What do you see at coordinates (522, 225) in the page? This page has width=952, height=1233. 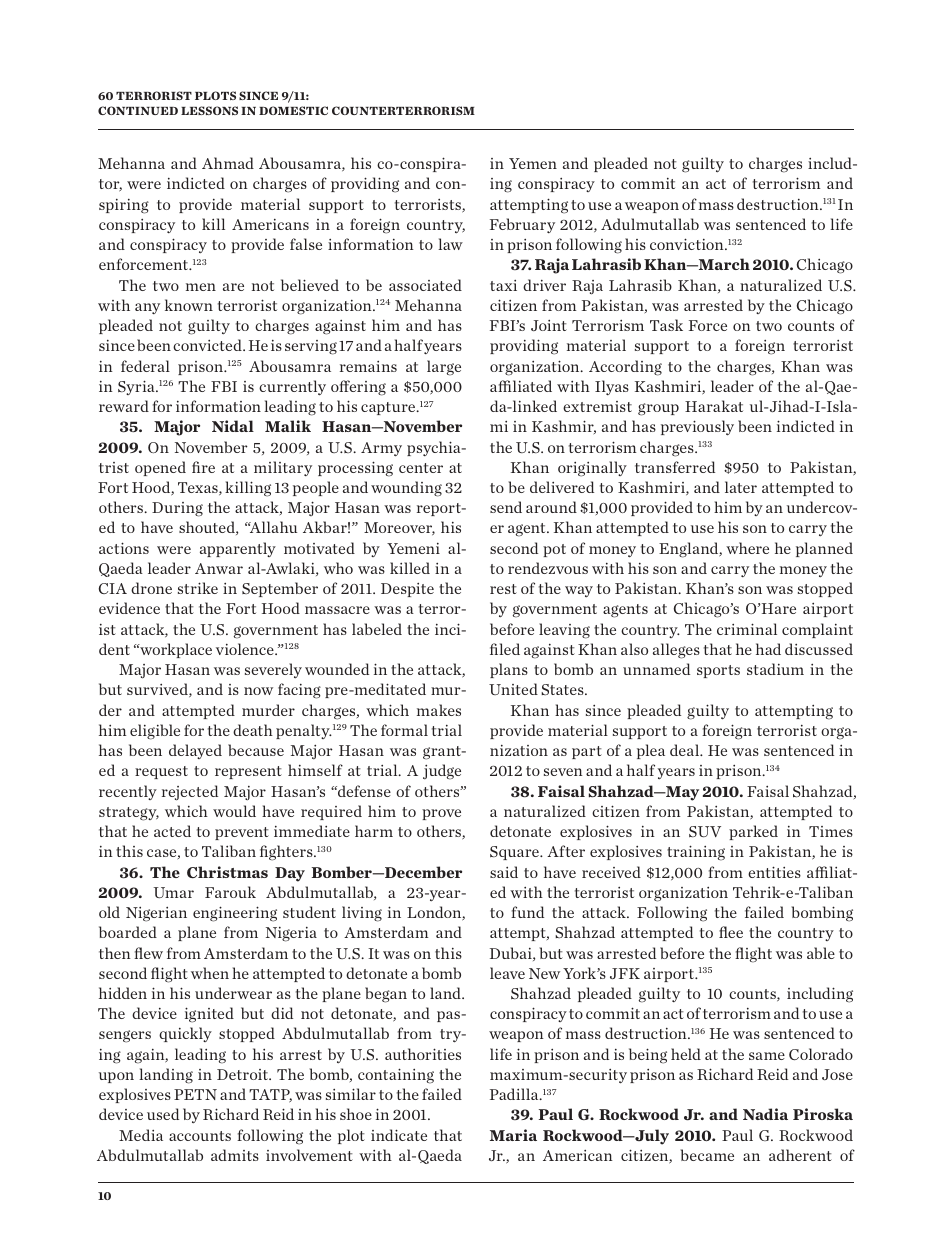 I see `February` at bounding box center [522, 225].
